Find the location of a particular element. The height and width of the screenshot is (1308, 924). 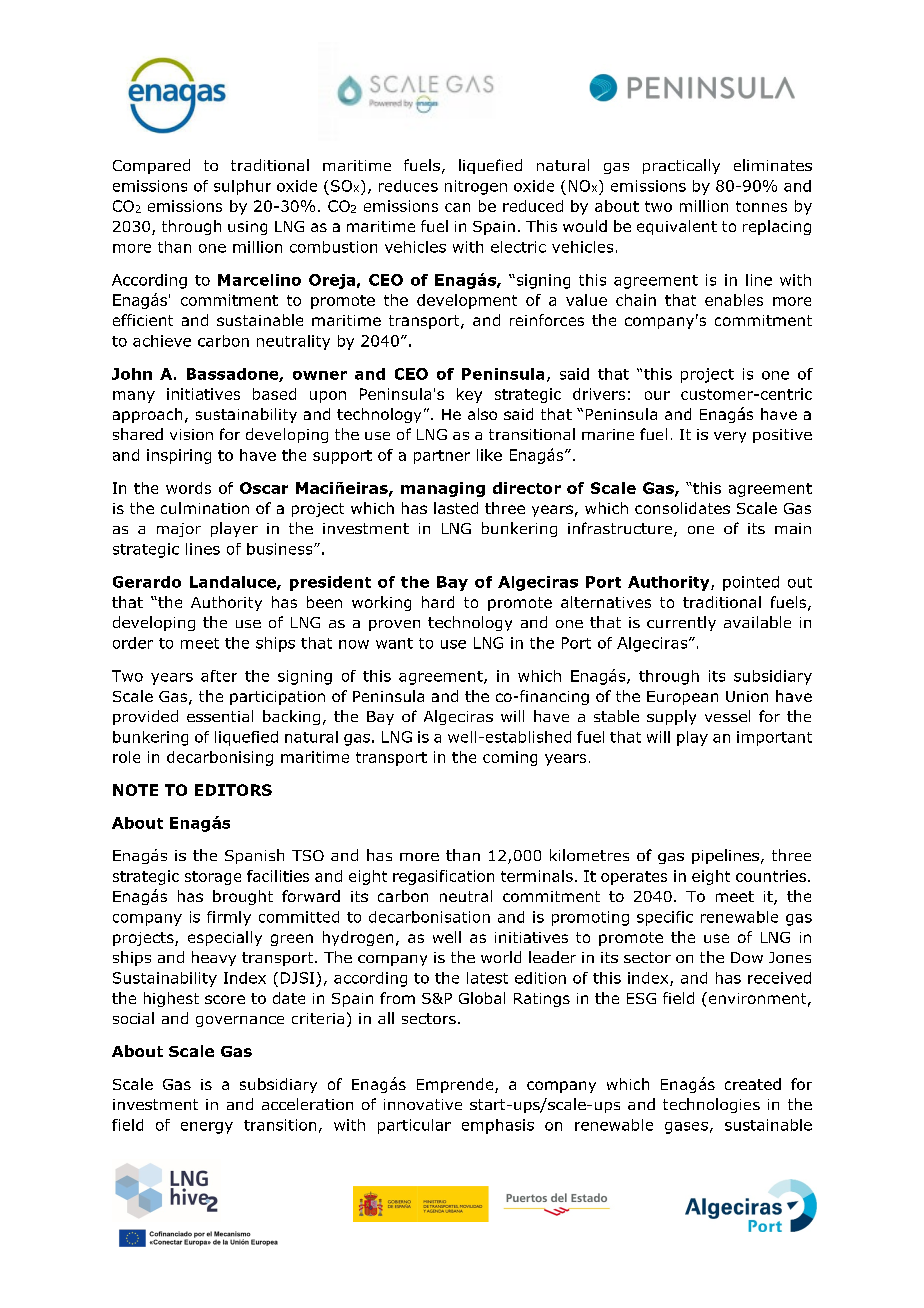

energy is located at coordinates (207, 1128).
